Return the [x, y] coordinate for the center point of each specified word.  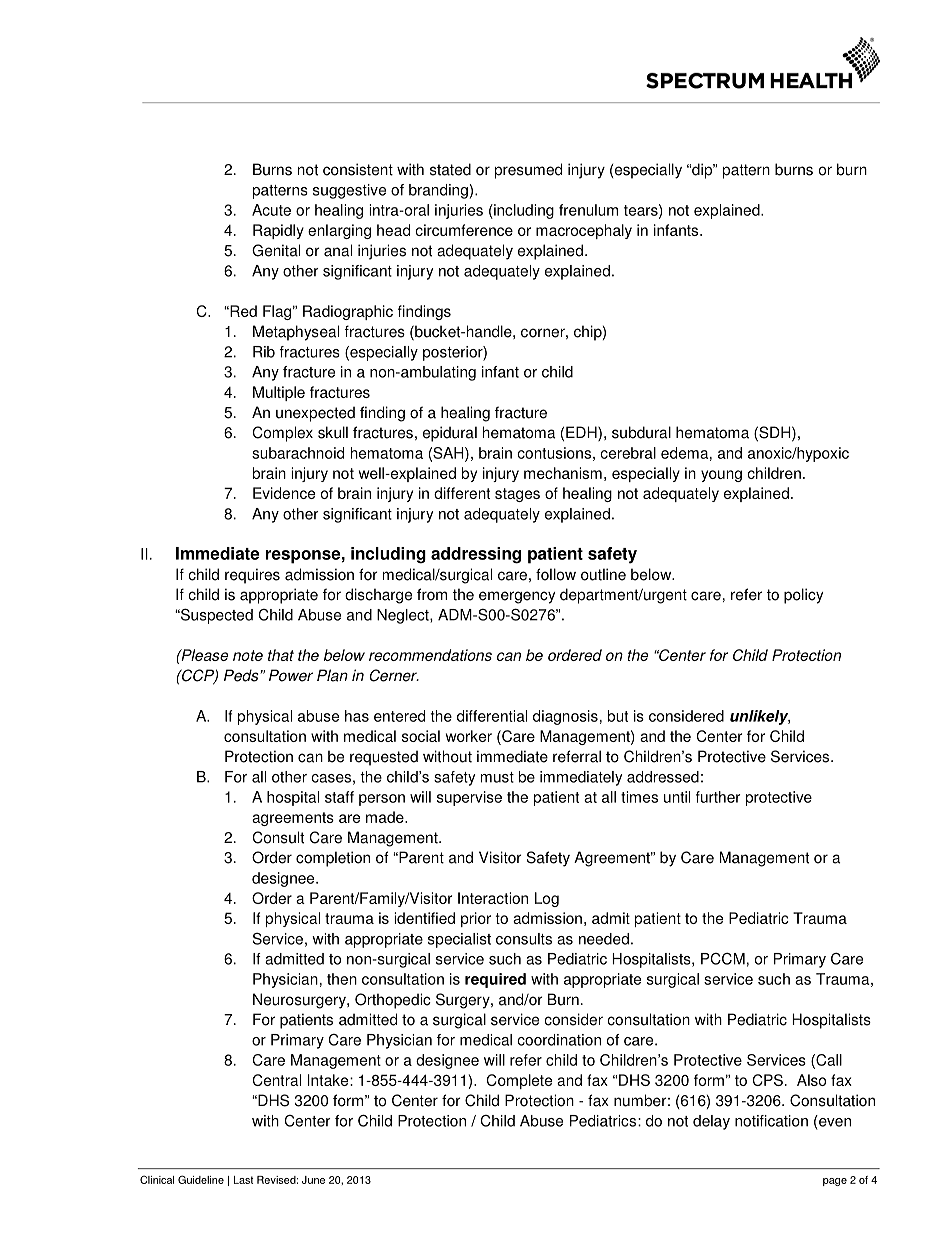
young [721, 476]
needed [604, 939]
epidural [450, 434]
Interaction [493, 898]
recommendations [430, 655]
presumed [528, 171]
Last [243, 1180]
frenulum [588, 210]
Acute [271, 210]
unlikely [760, 717]
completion [333, 859]
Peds [241, 675]
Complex [282, 434]
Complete [519, 1081]
